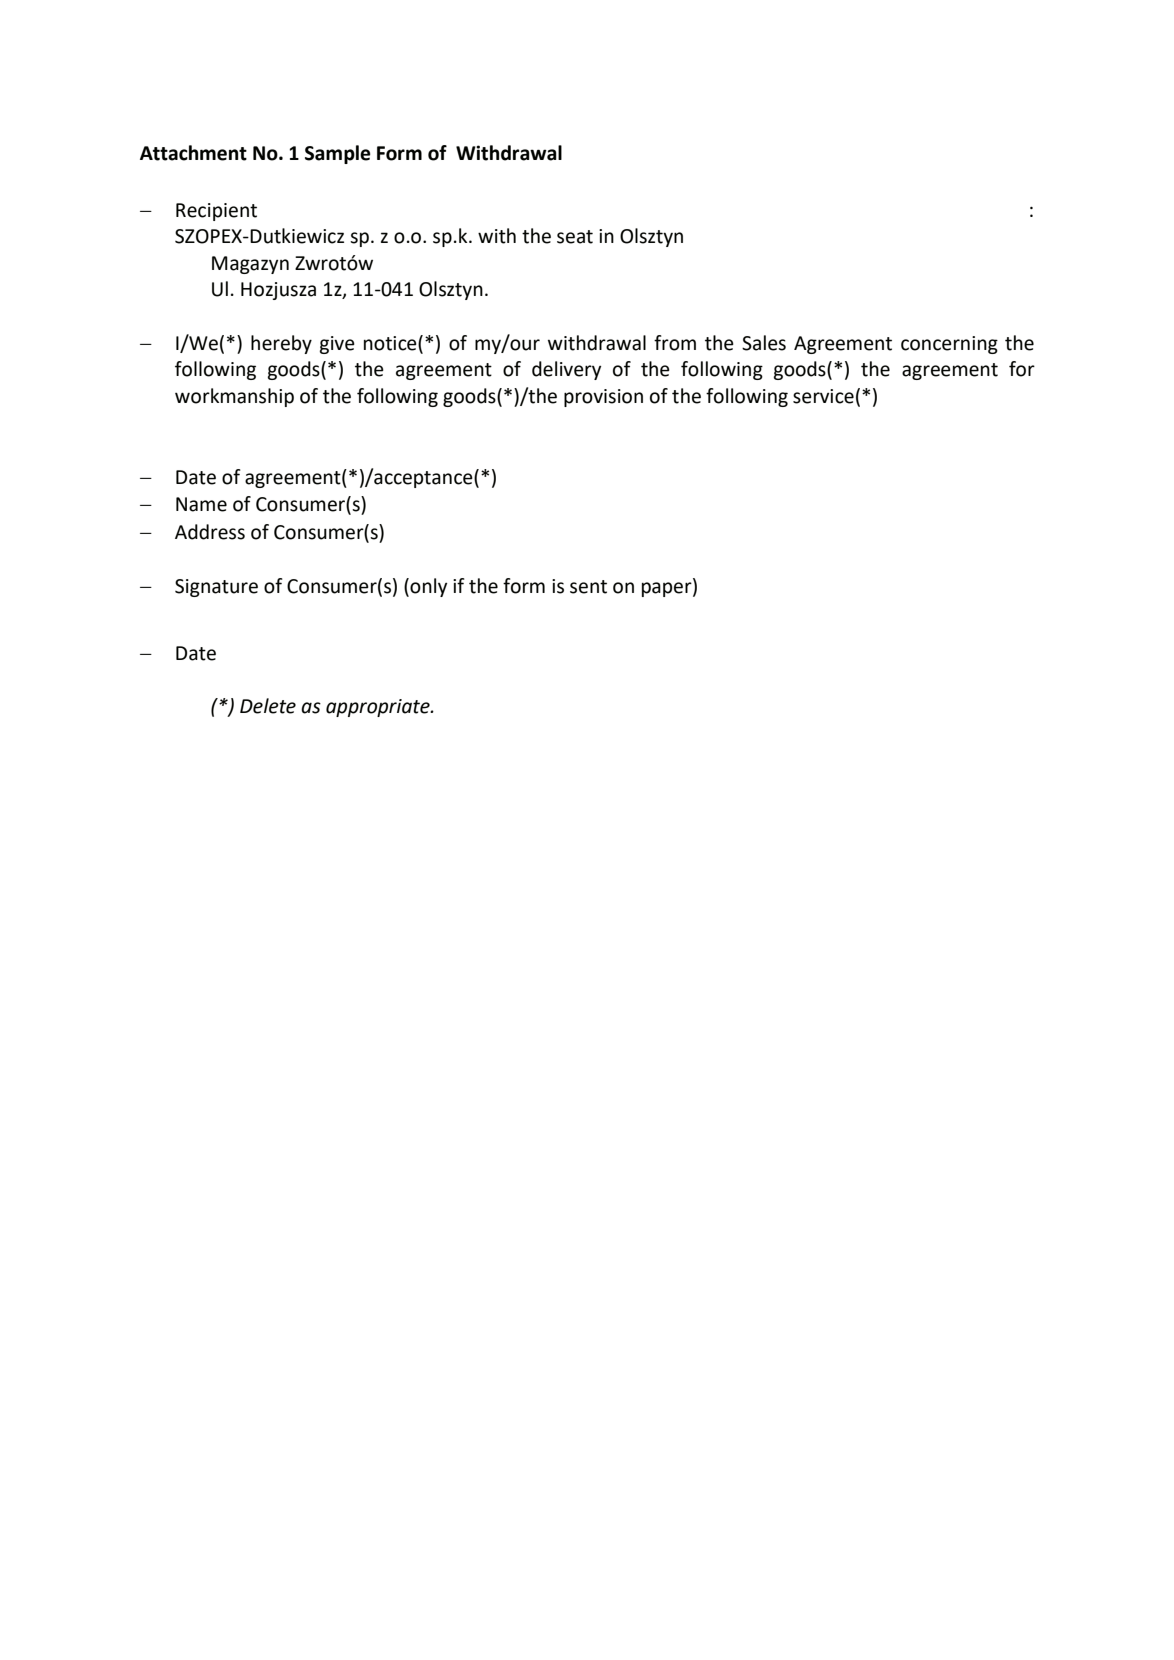 The width and height of the page is (1174, 1660). What do you see at coordinates (575, 237) in the page?
I see `seat` at bounding box center [575, 237].
